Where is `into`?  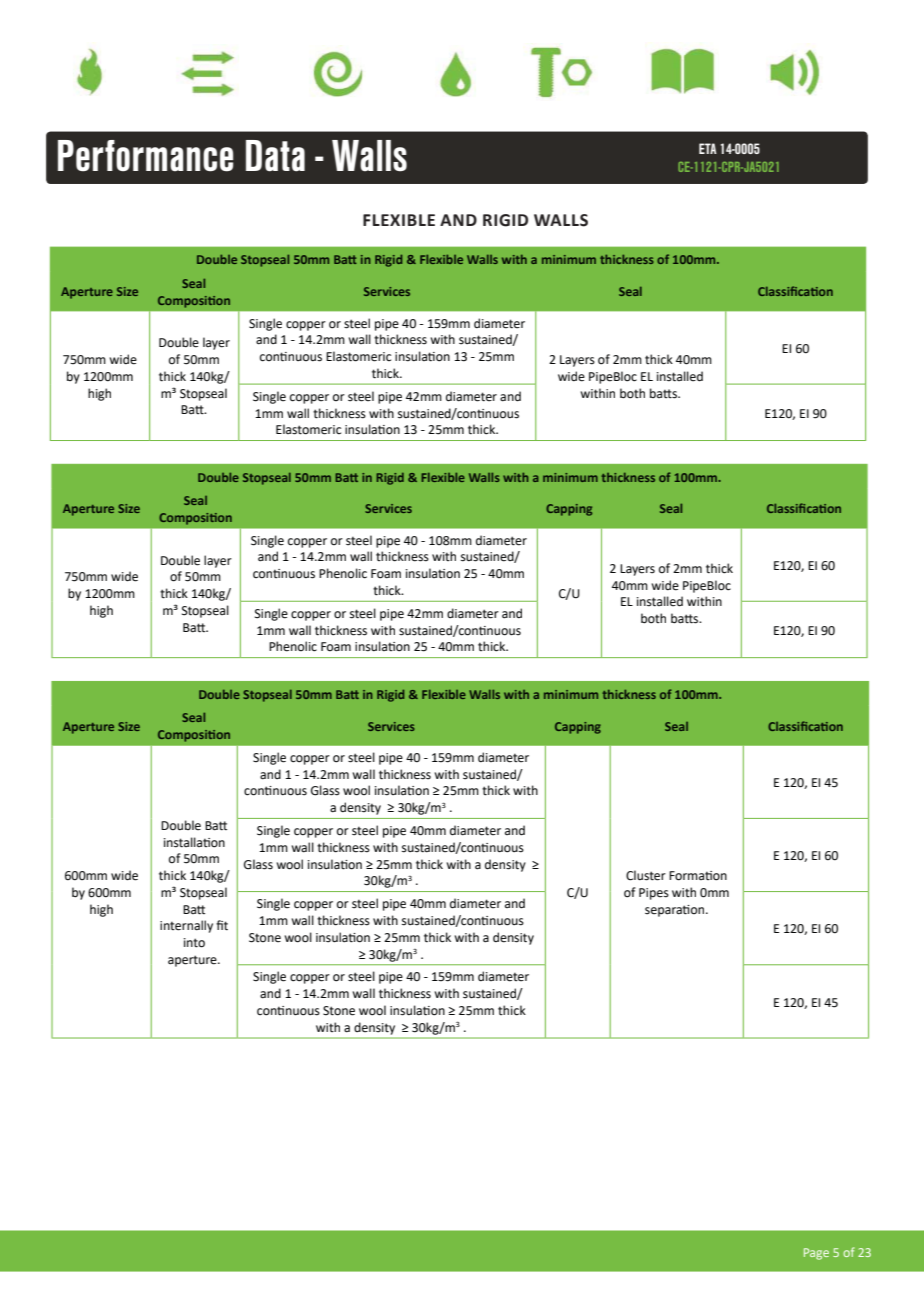
into is located at coordinates (194, 943).
